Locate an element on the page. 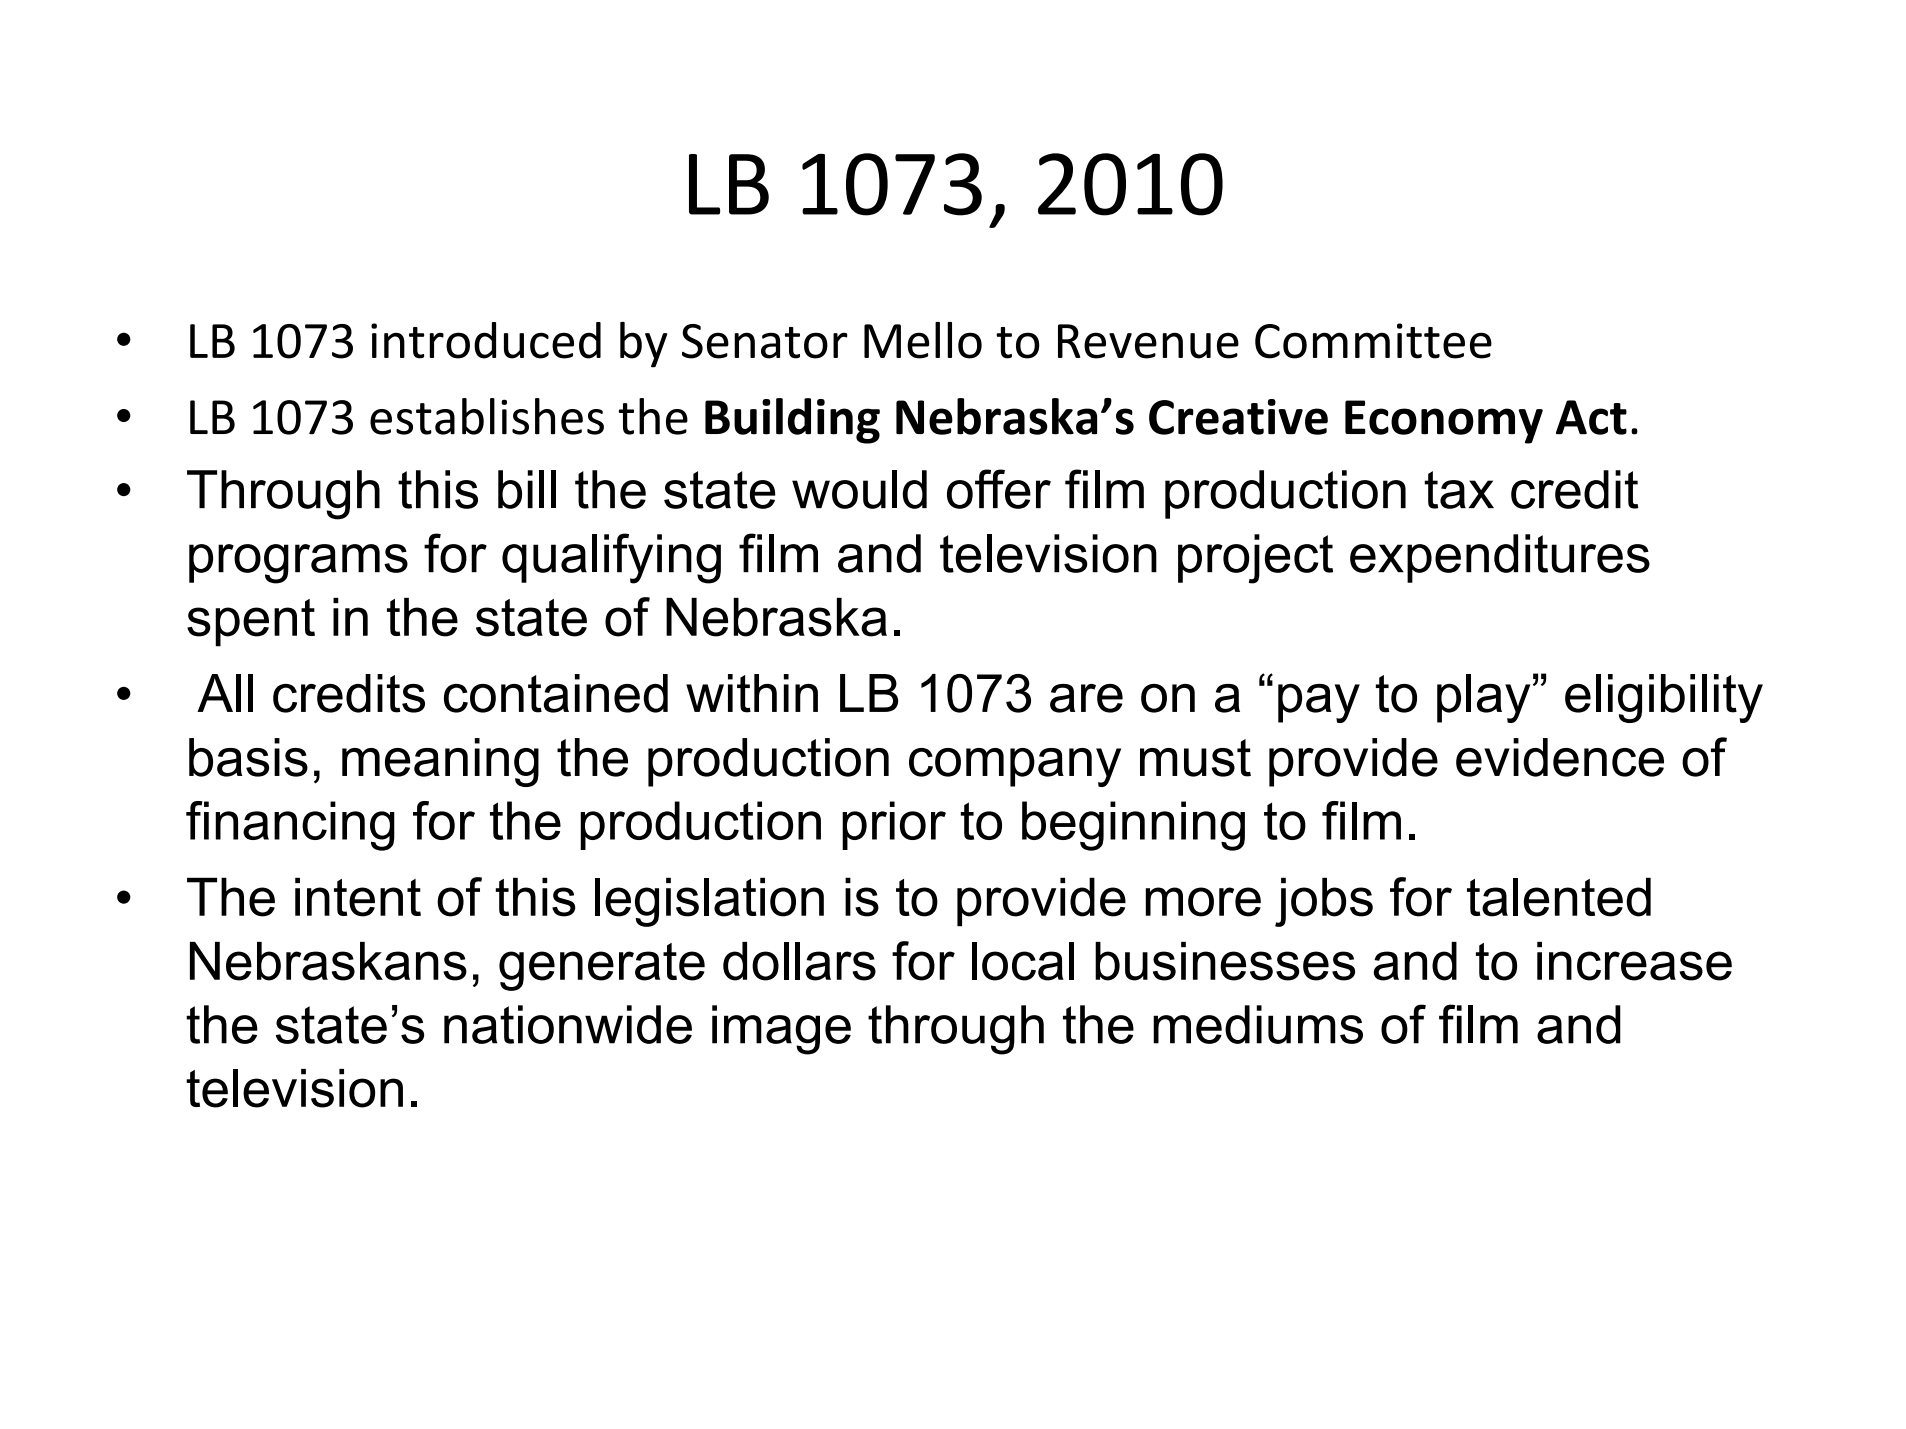 The width and height of the document is (1906, 1429). meaning is located at coordinates (440, 762).
